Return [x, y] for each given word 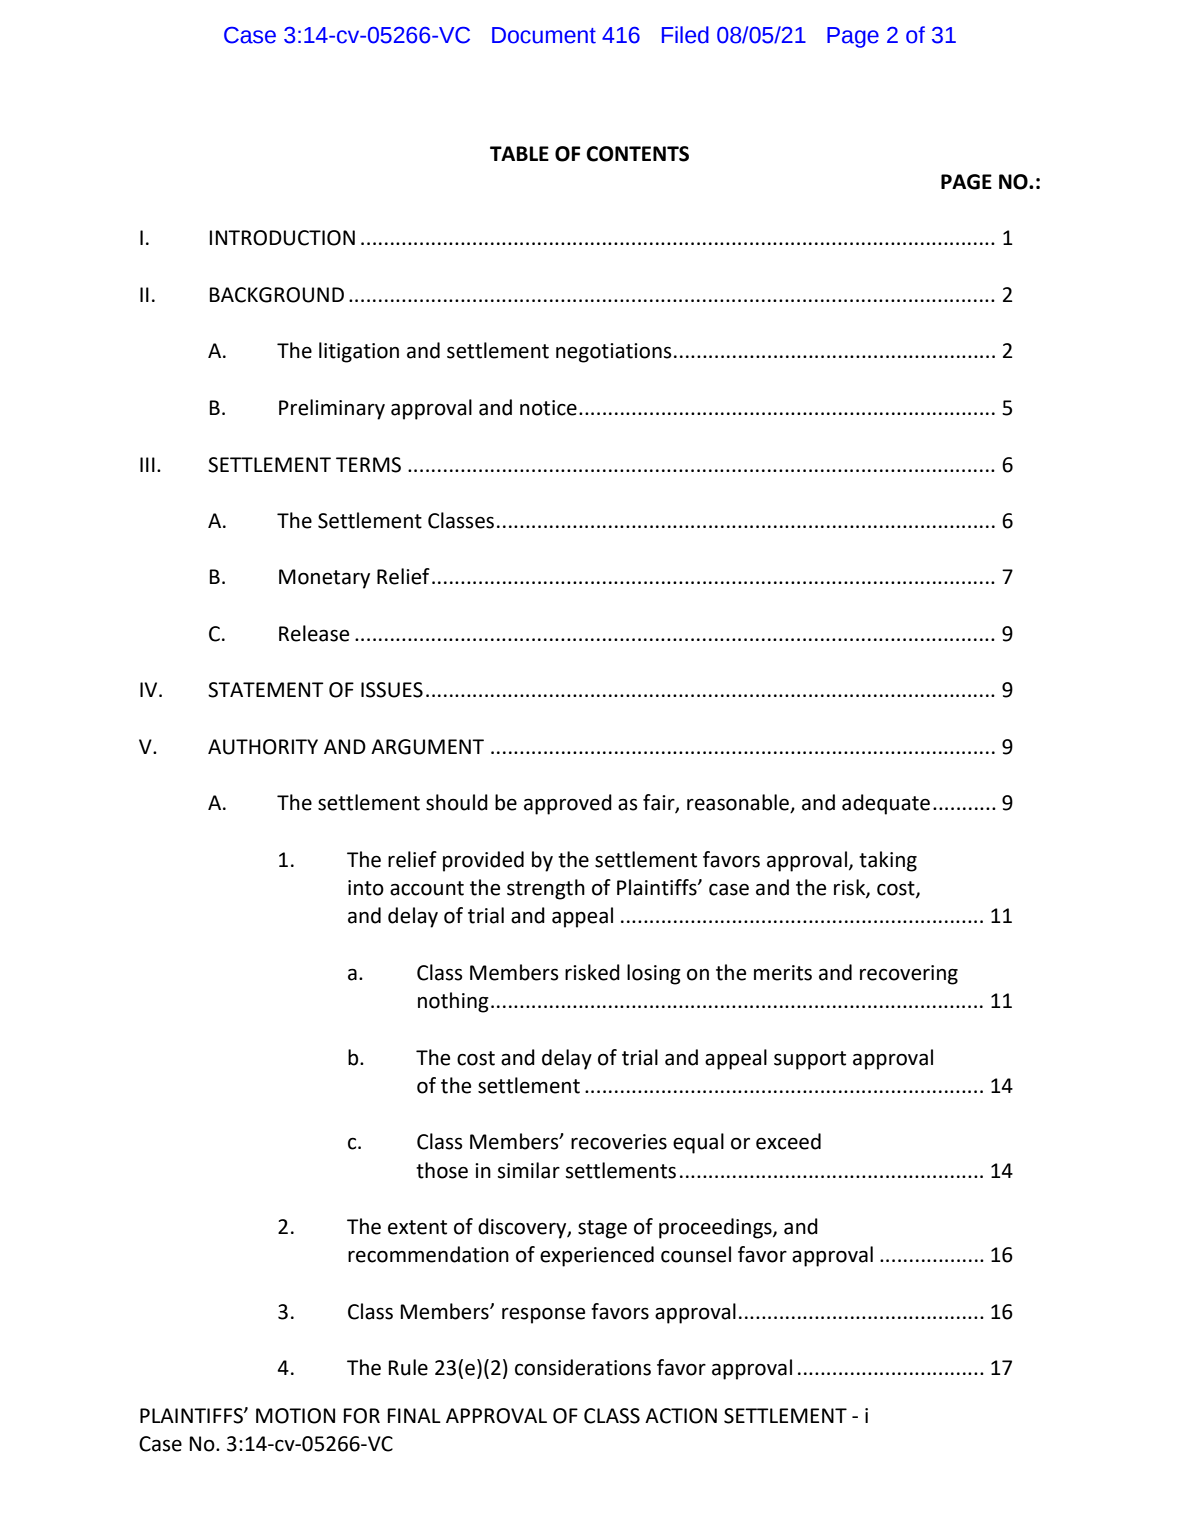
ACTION [681, 1416]
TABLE [519, 153]
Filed [685, 35]
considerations [583, 1367]
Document [544, 35]
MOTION [295, 1416]
